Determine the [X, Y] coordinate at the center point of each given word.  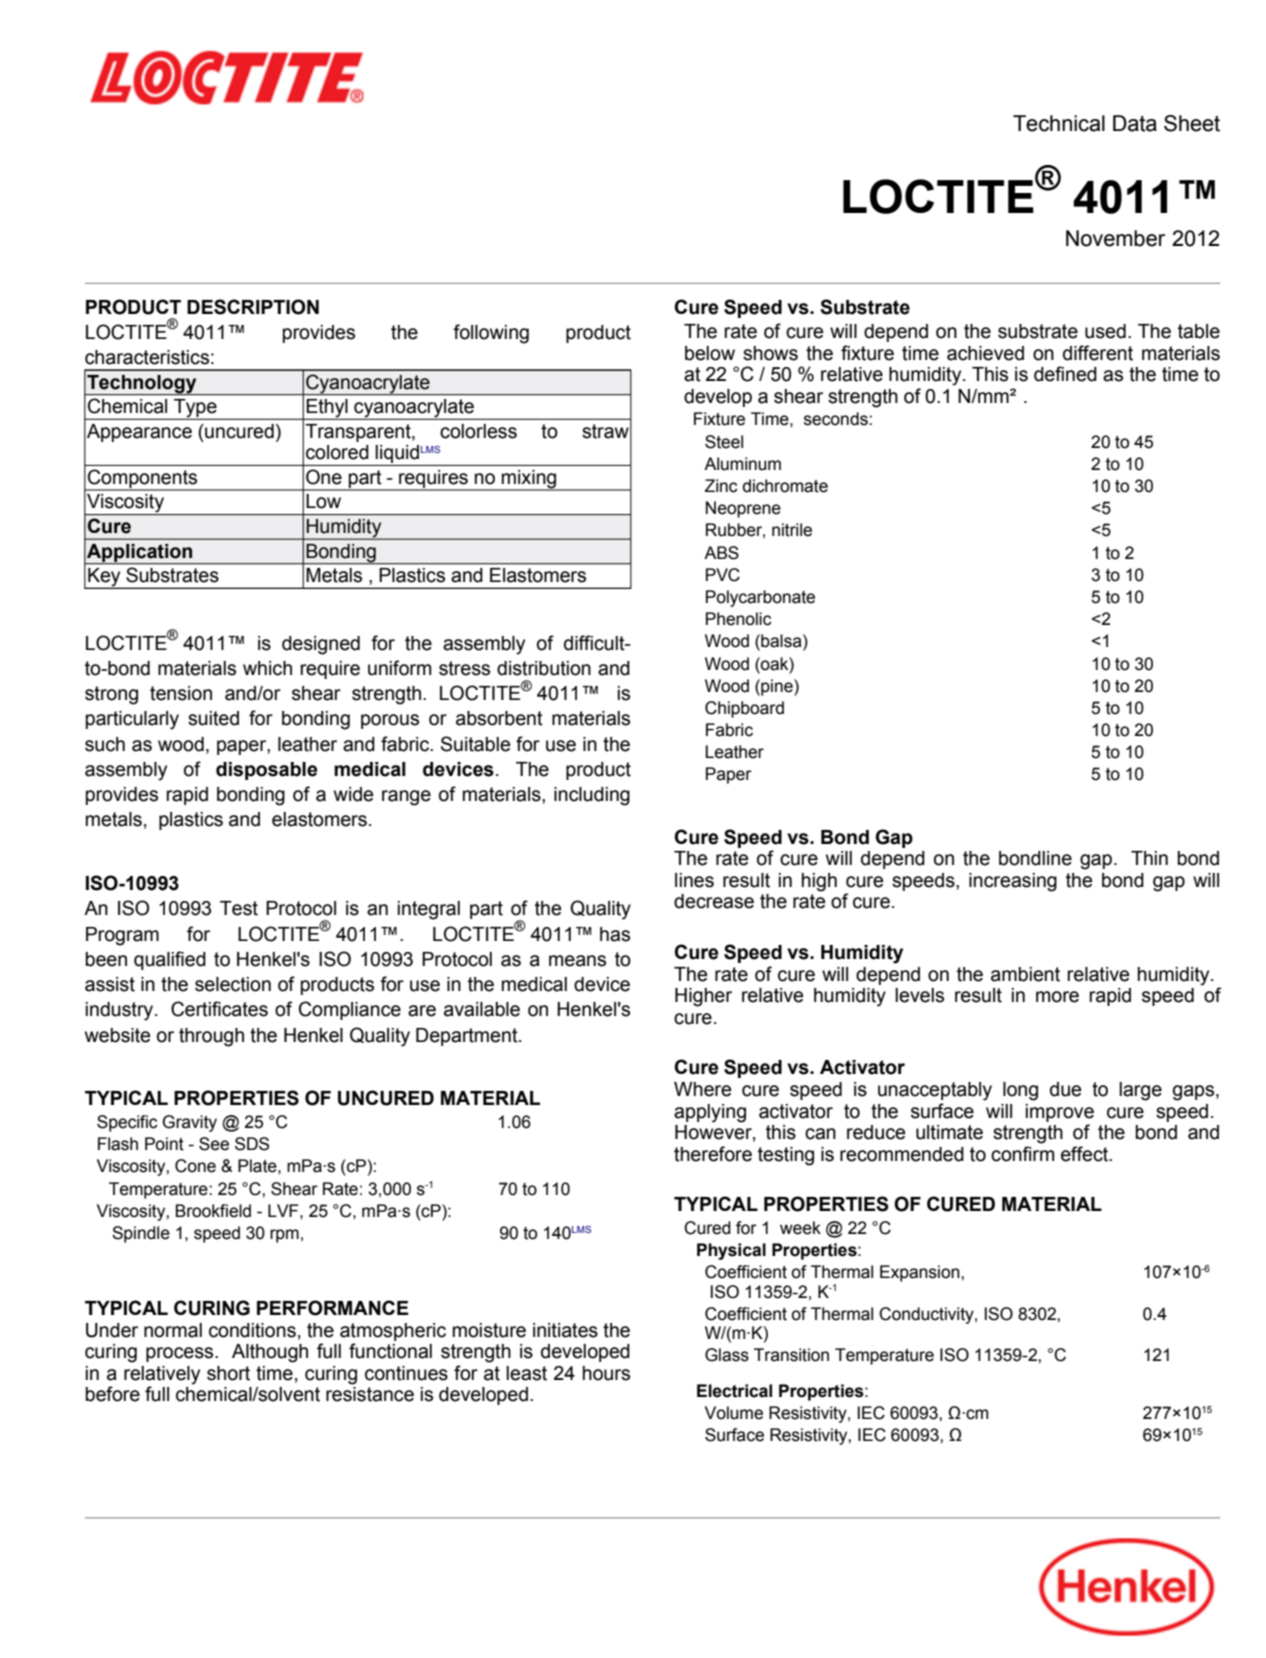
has [615, 934]
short [228, 1373]
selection [233, 984]
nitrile [792, 530]
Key [104, 578]
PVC [723, 575]
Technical [1059, 123]
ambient [1025, 974]
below [710, 353]
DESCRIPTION [253, 307]
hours [606, 1373]
